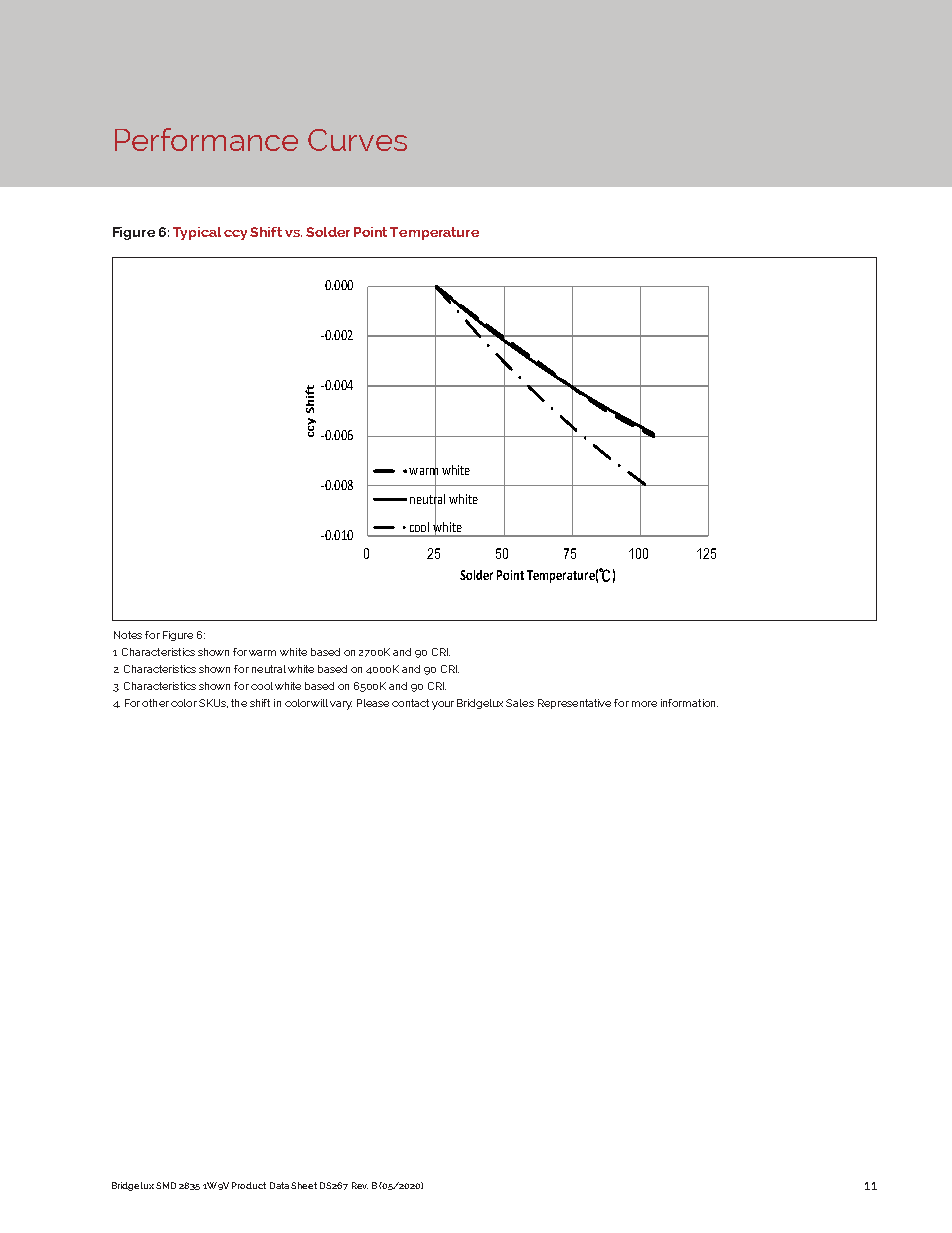 The height and width of the screenshot is (1233, 952). I want to click on Sheet, so click(304, 1185).
